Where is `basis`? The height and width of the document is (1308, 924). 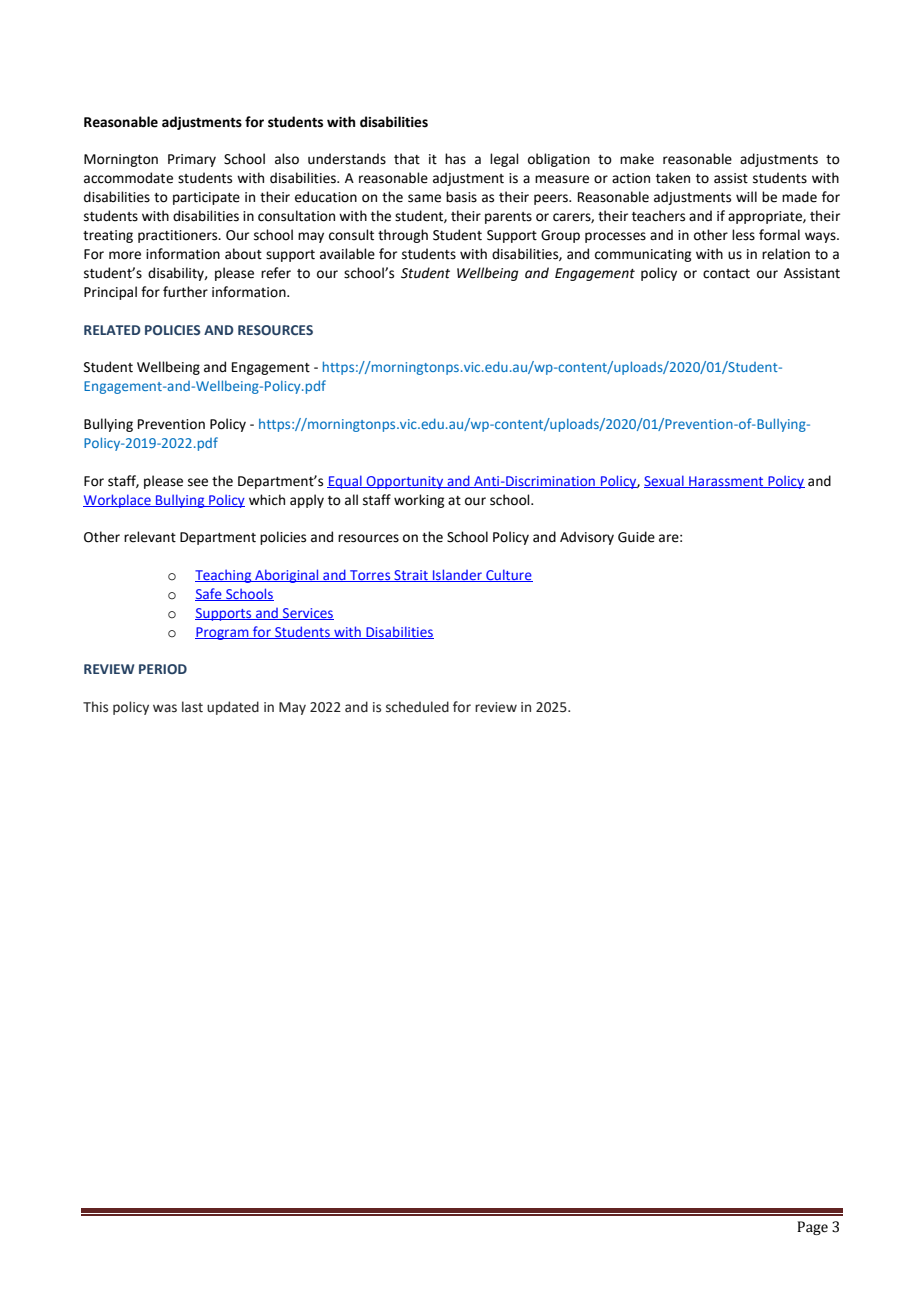
basis is located at coordinates (461, 197).
